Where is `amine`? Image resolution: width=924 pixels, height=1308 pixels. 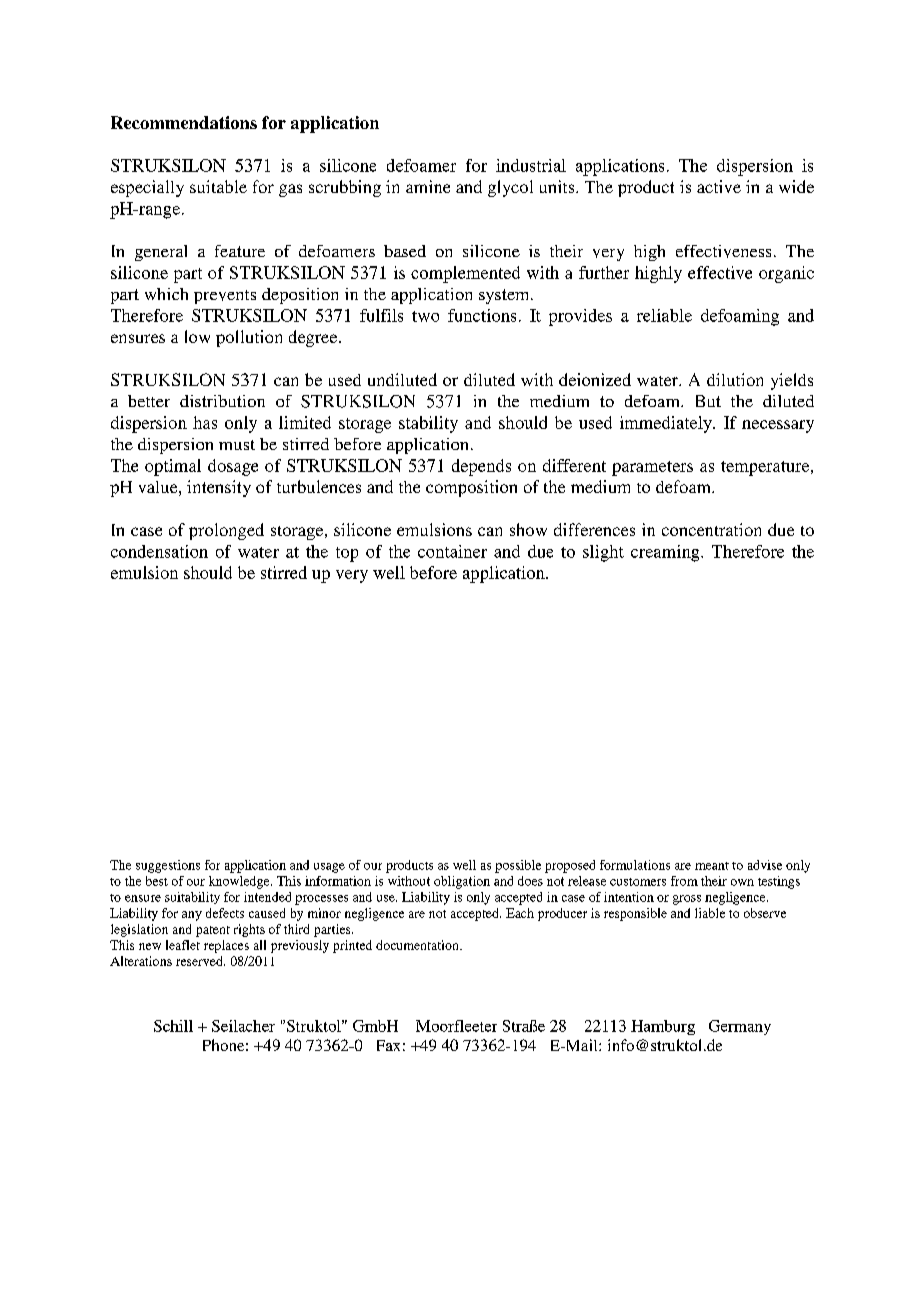 amine is located at coordinates (428, 186).
